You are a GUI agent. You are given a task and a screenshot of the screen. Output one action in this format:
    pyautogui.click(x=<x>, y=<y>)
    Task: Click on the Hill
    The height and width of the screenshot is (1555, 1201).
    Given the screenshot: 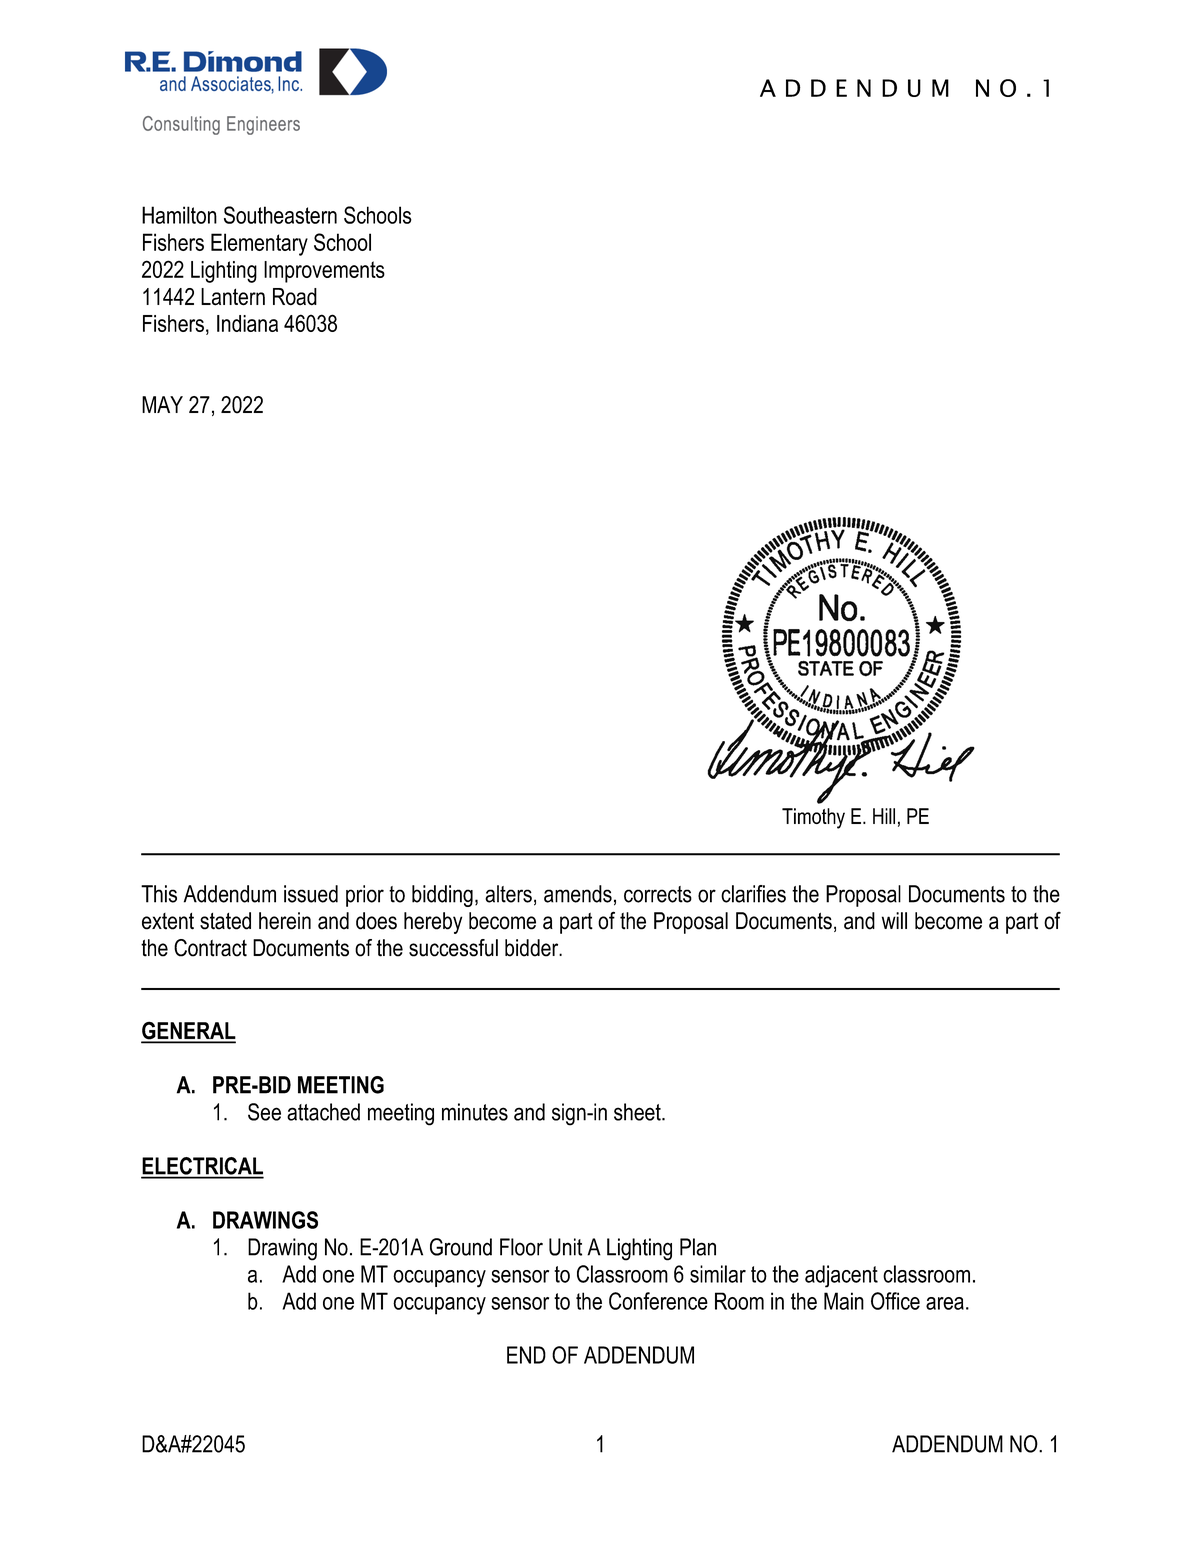 What is the action you would take?
    pyautogui.click(x=884, y=816)
